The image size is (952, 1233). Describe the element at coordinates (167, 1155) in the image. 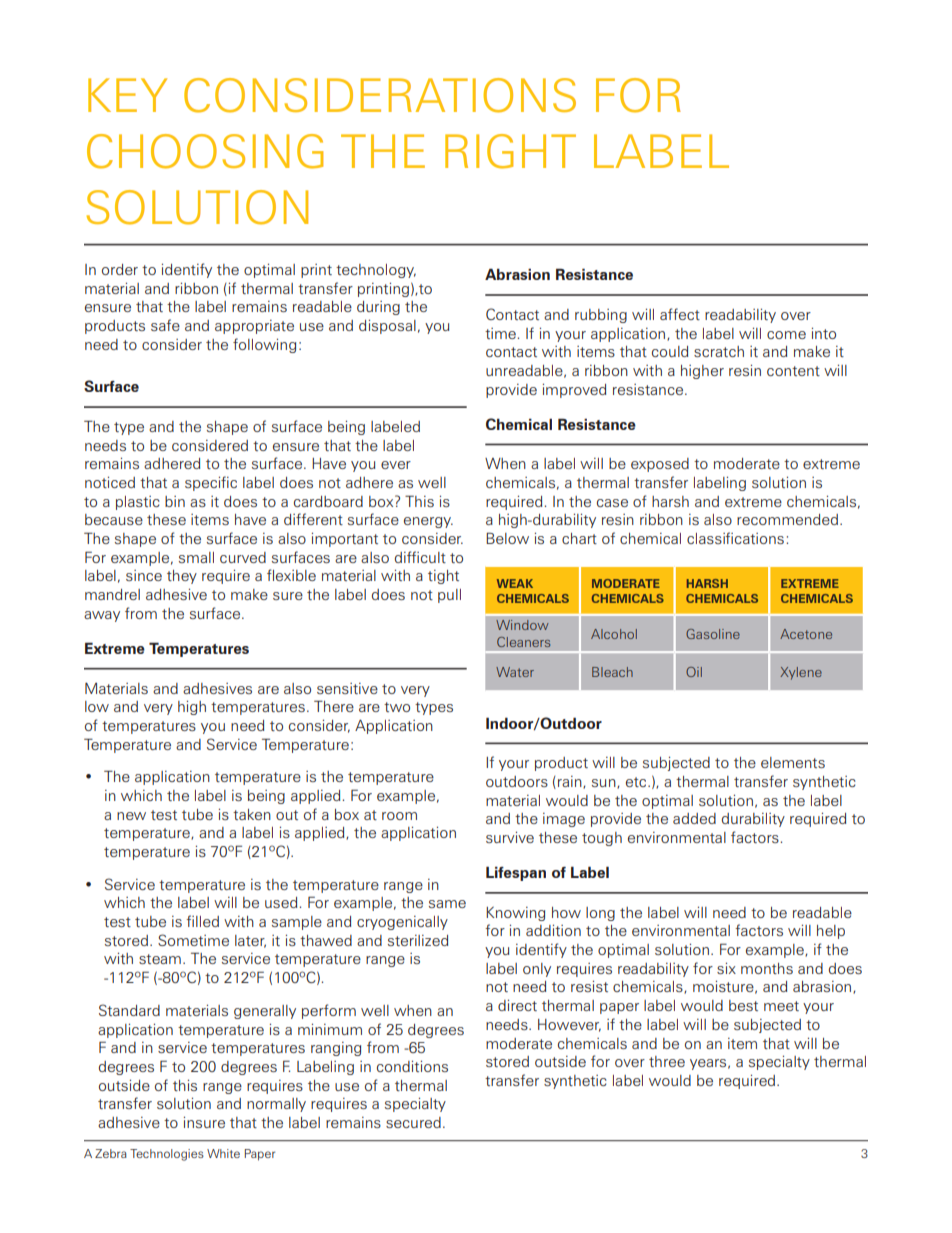

I see `Technologies` at that location.
